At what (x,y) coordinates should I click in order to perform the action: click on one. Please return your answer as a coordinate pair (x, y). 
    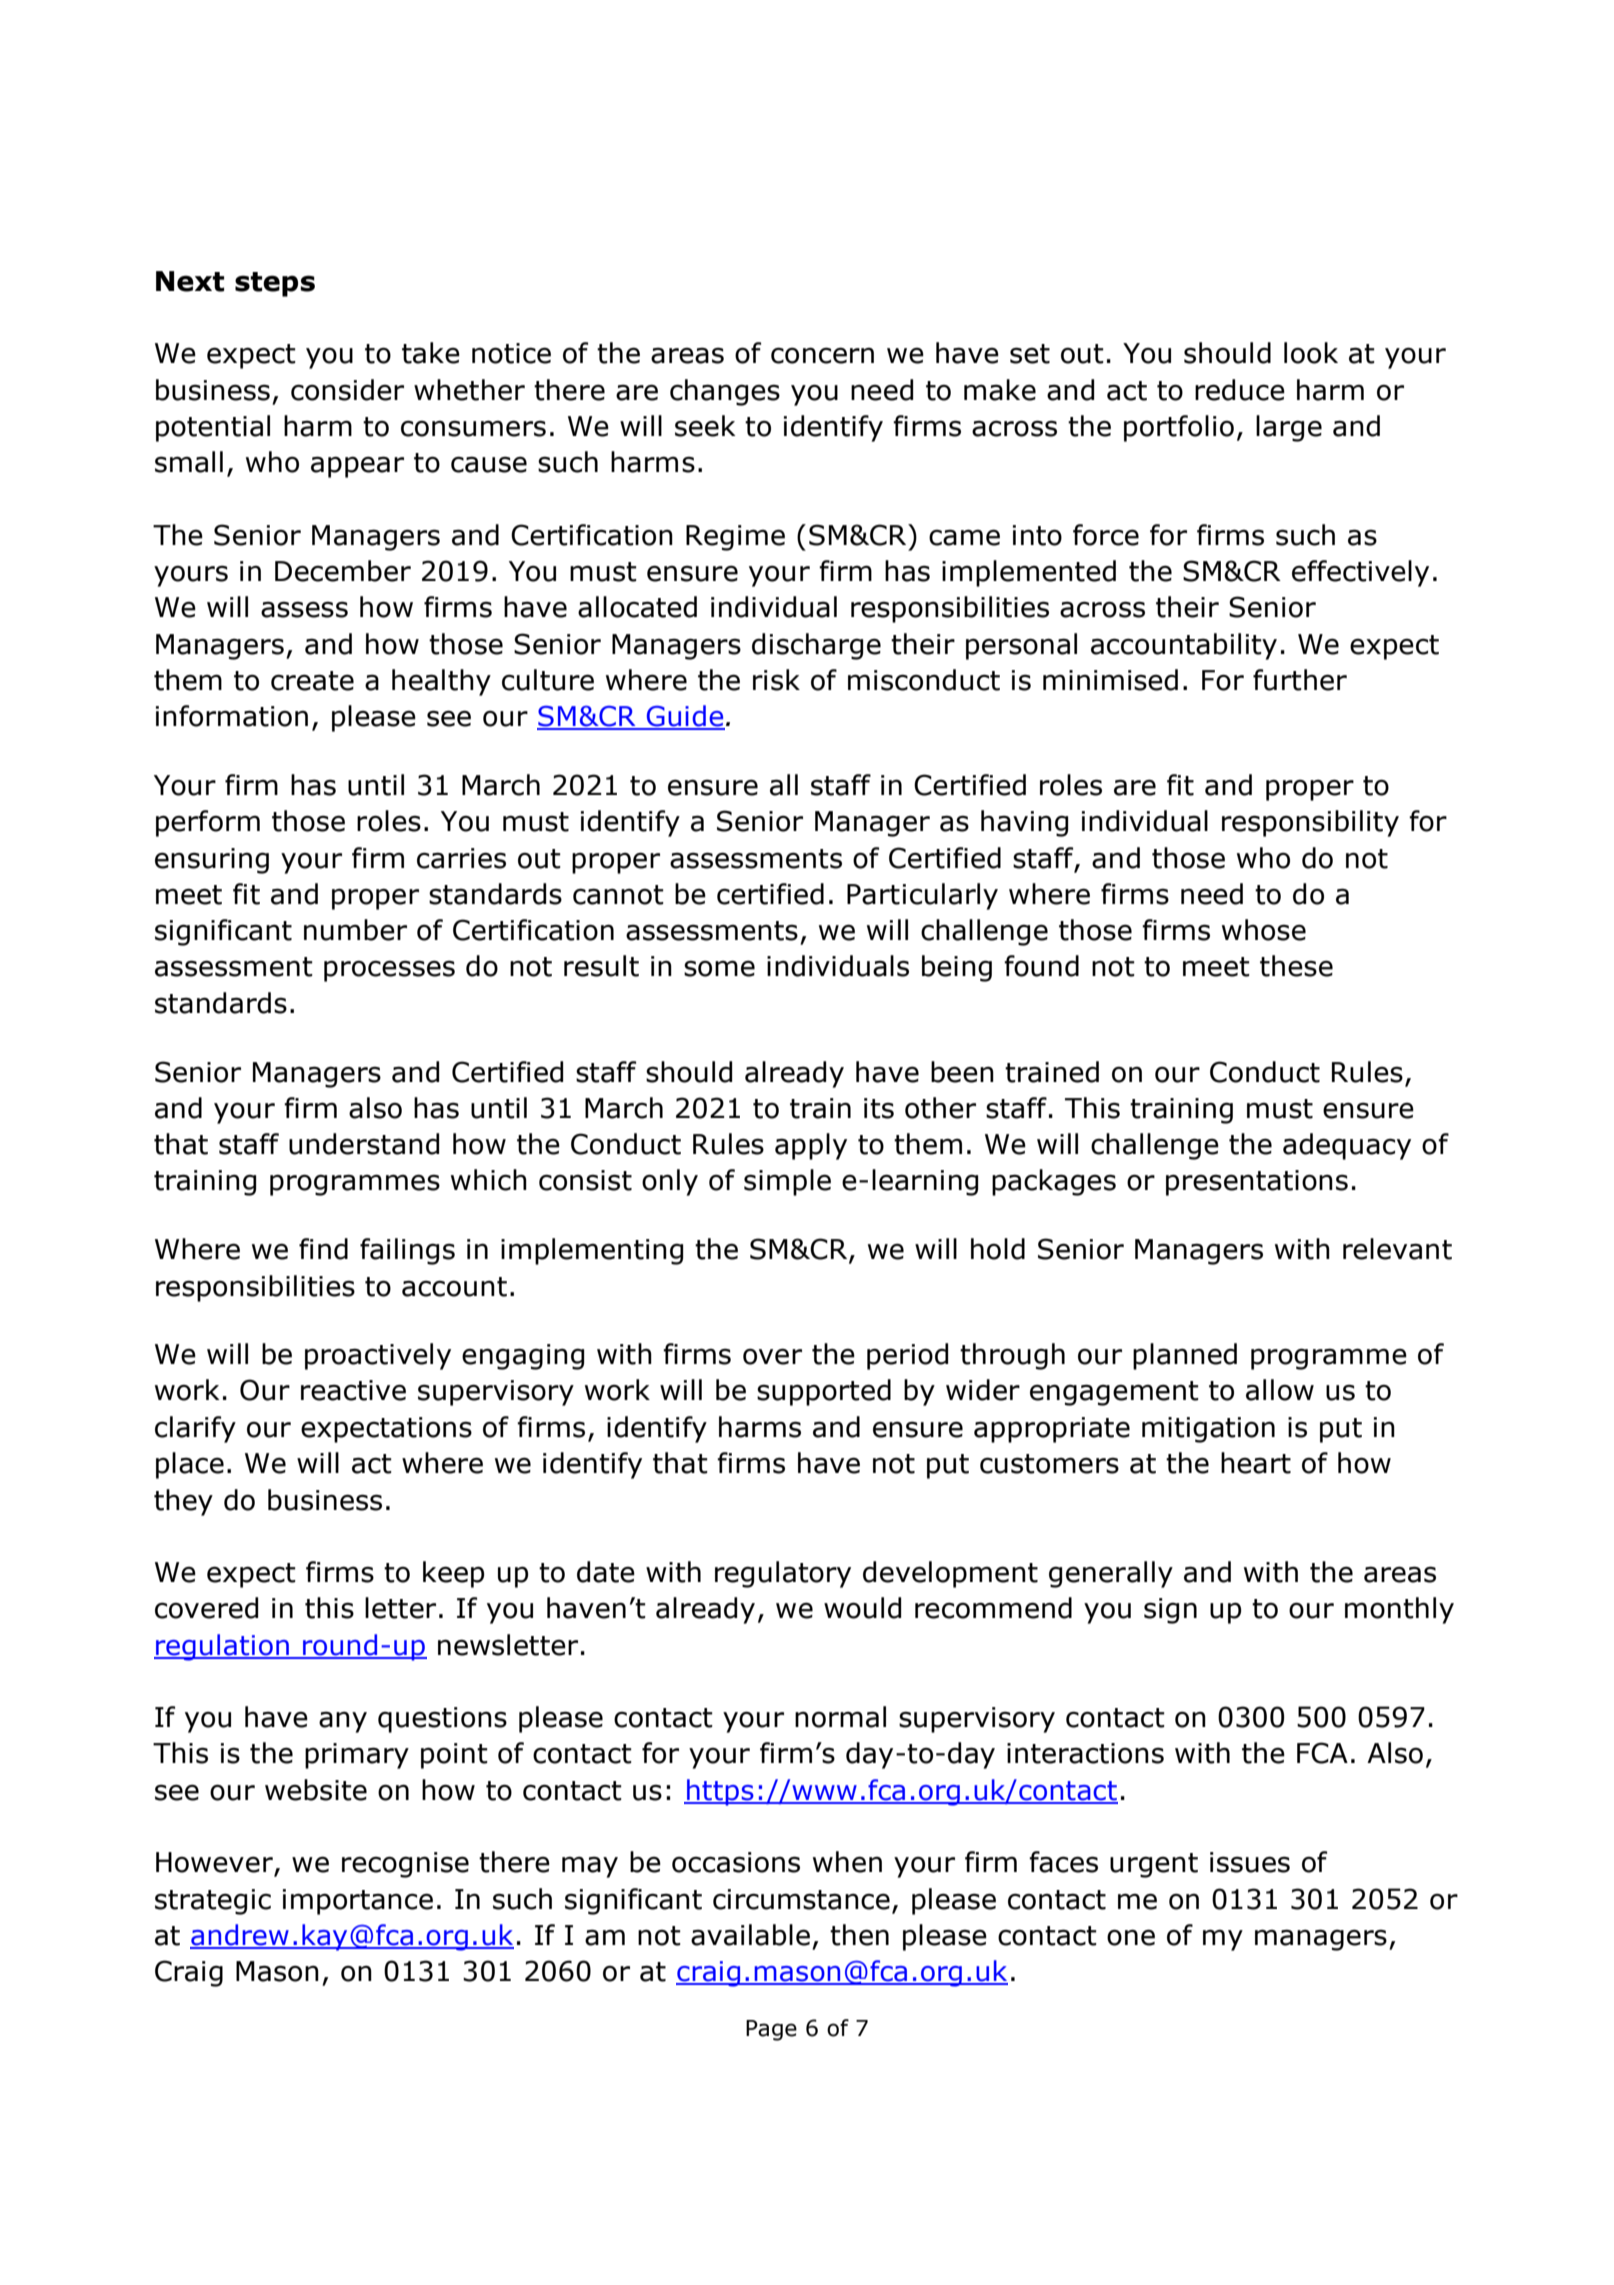
    Looking at the image, I should click on (1131, 1937).
